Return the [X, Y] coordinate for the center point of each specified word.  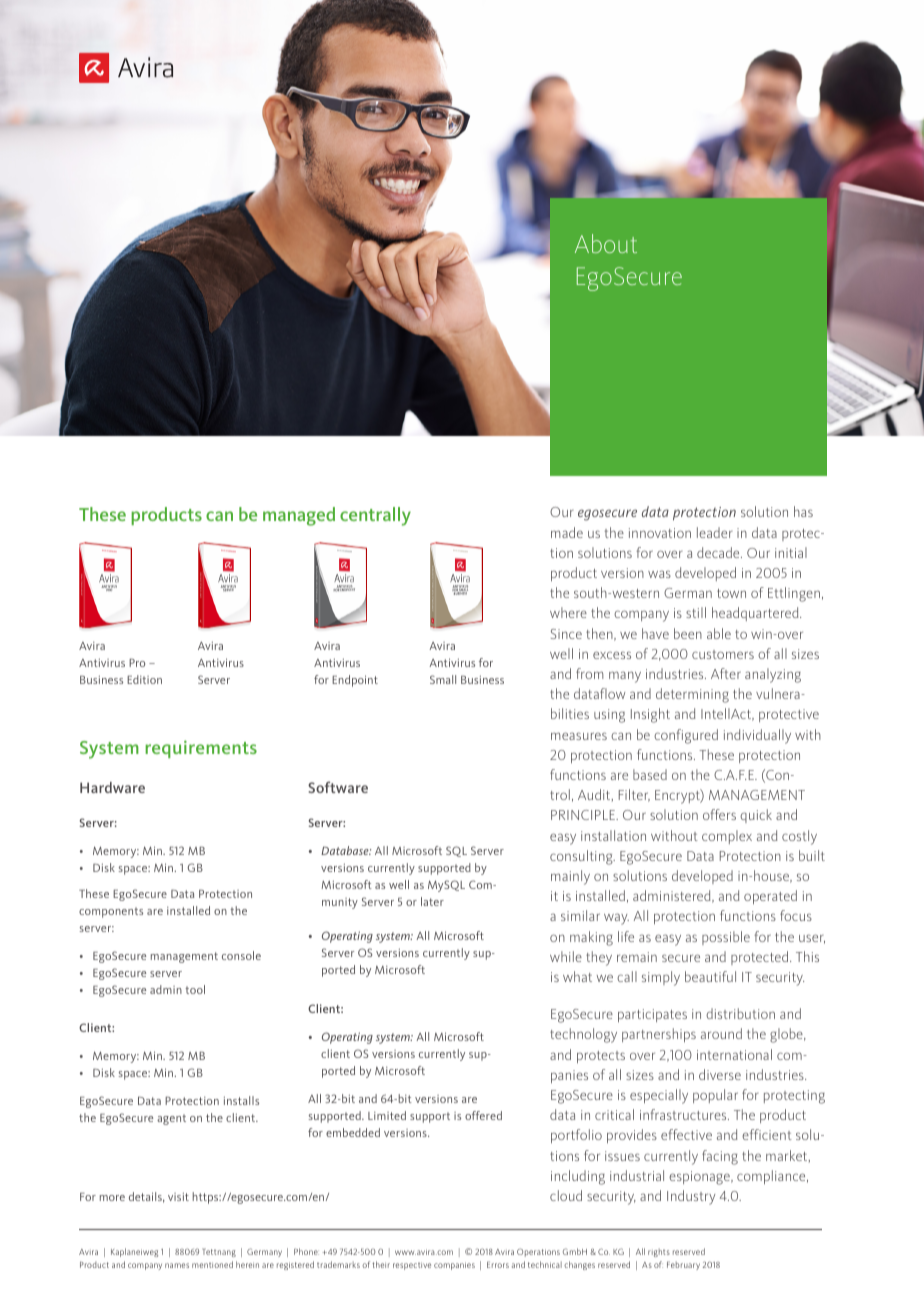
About [606, 243]
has [803, 511]
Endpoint [355, 681]
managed [299, 516]
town [731, 593]
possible [726, 938]
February [683, 1266]
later [432, 901]
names [177, 1265]
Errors [498, 1265]
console [241, 955]
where [568, 612]
